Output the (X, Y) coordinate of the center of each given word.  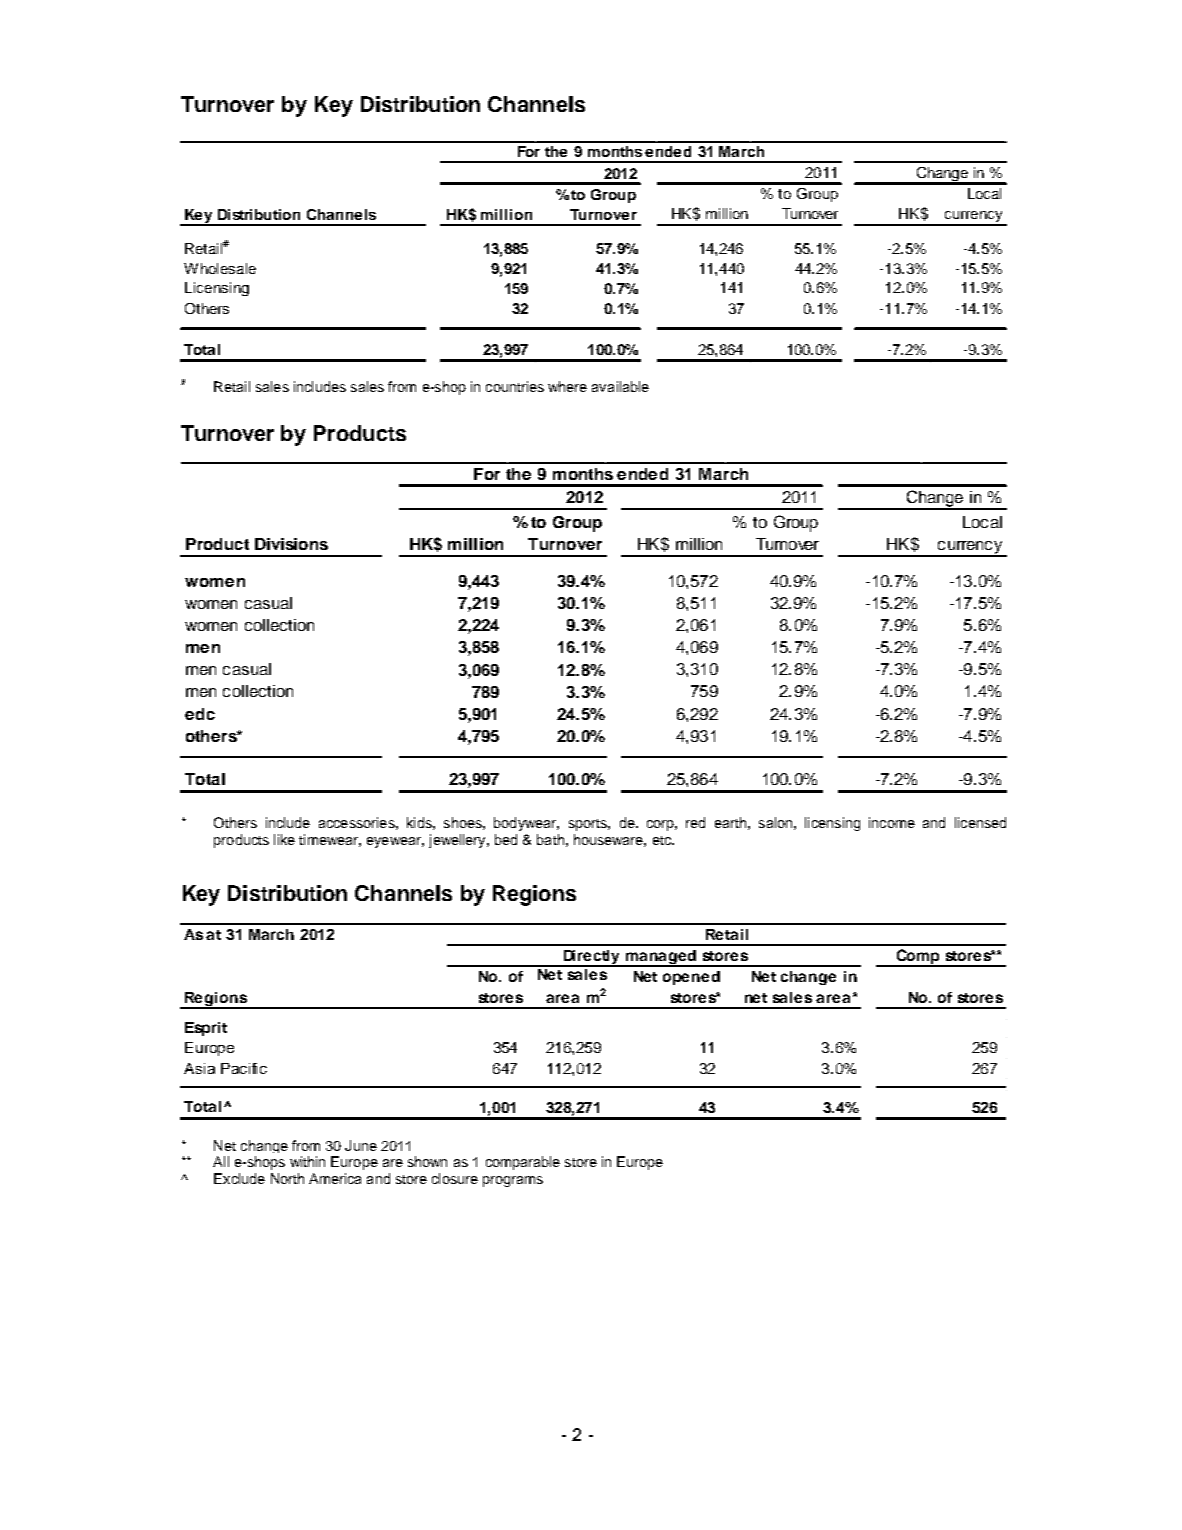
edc (200, 714)
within (307, 1161)
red (695, 822)
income (892, 822)
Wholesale (220, 268)
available (620, 386)
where (567, 386)
